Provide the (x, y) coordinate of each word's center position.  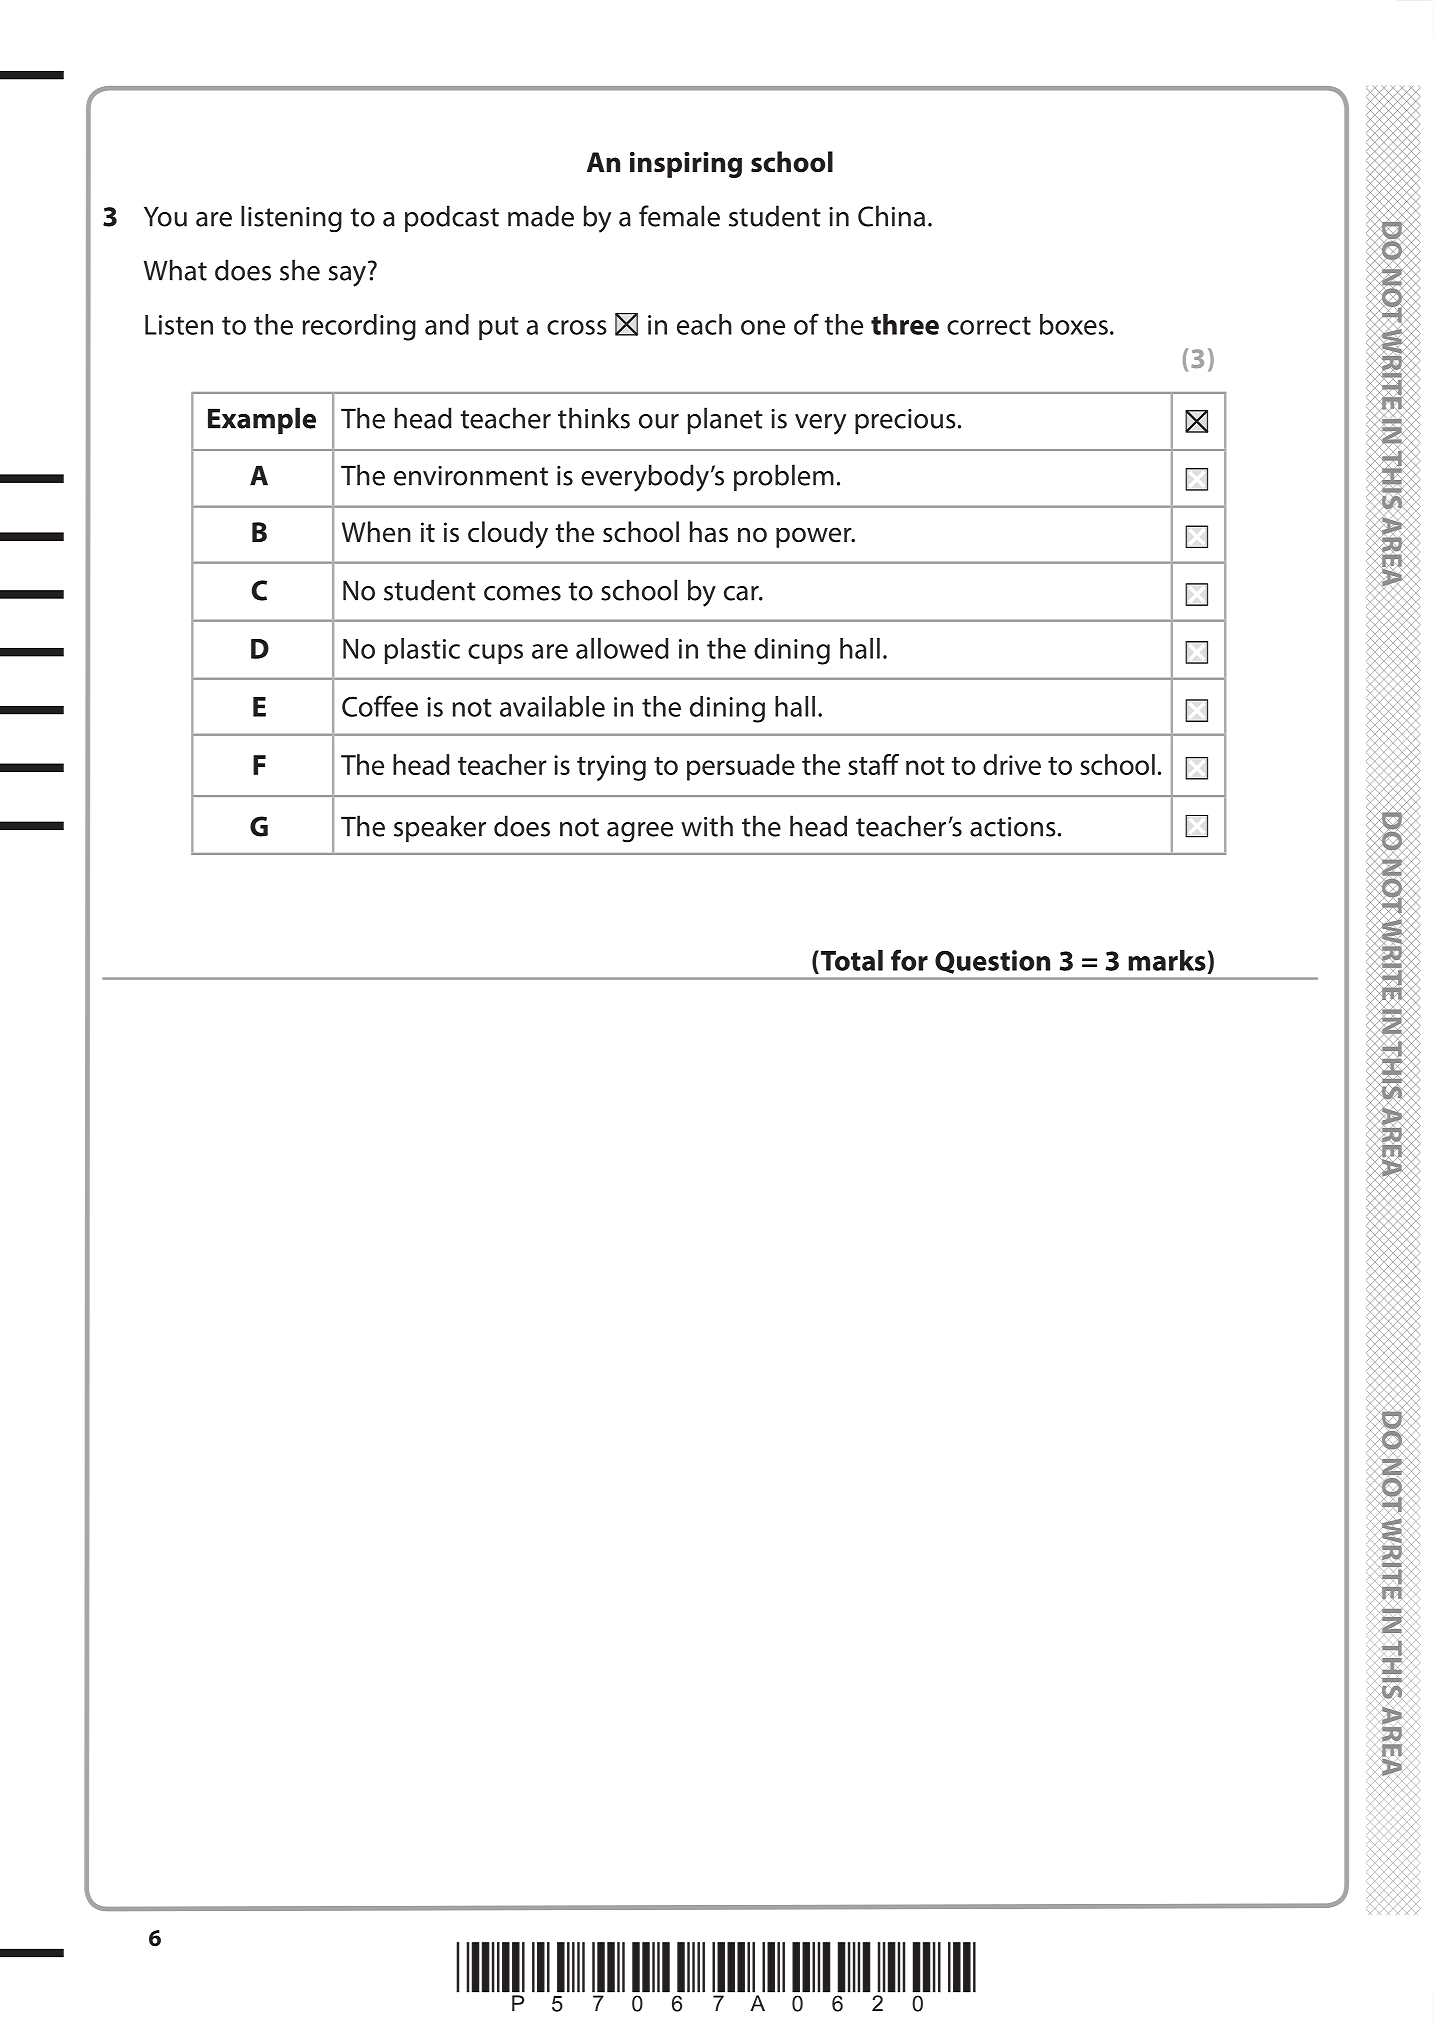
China (891, 216)
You (165, 216)
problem (784, 477)
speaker (440, 828)
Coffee (380, 706)
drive (1012, 764)
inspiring (686, 164)
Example (262, 420)
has (709, 532)
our (659, 421)
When (376, 532)
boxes (1074, 324)
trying (611, 768)
